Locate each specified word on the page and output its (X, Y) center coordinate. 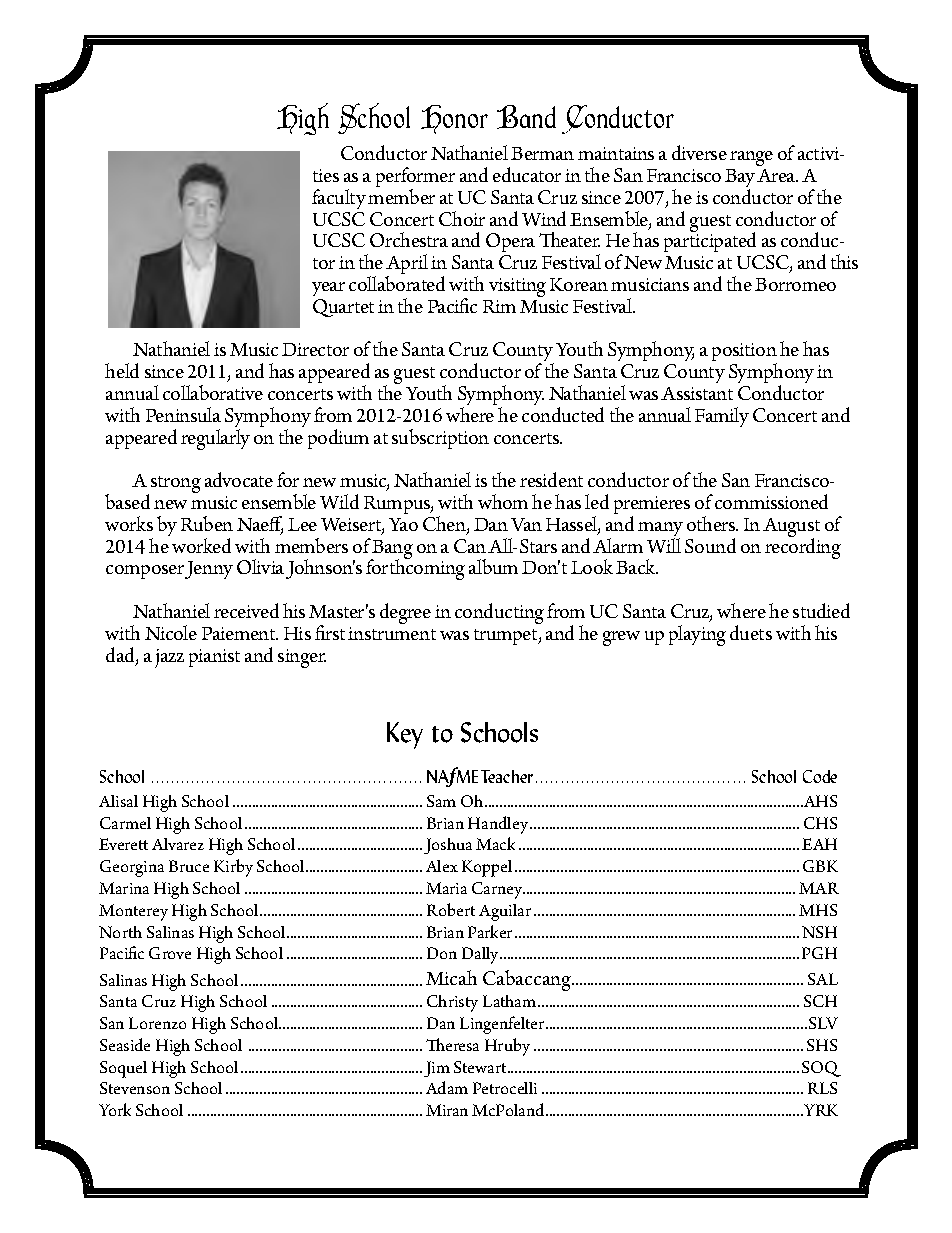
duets (751, 632)
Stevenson (135, 1088)
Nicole (171, 632)
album (493, 566)
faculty (339, 199)
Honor (454, 119)
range (751, 158)
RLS (822, 1088)
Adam (447, 1087)
